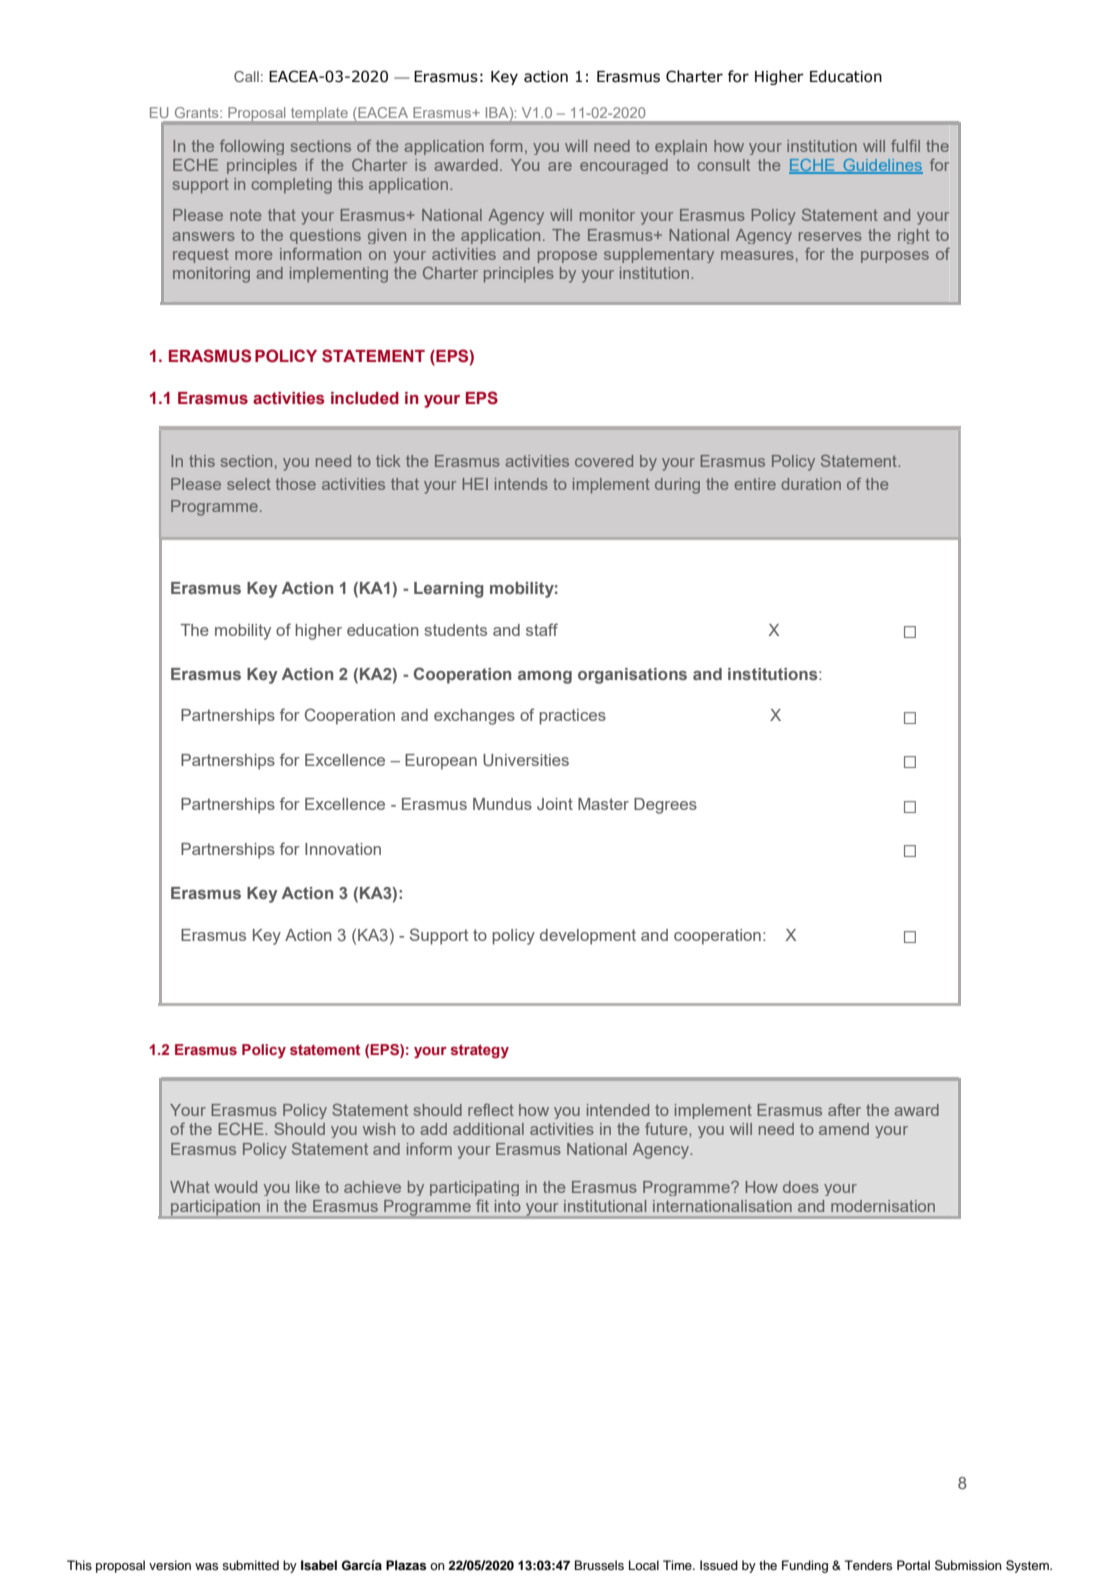 The image size is (1116, 1579). I want to click on covered, so click(604, 461).
